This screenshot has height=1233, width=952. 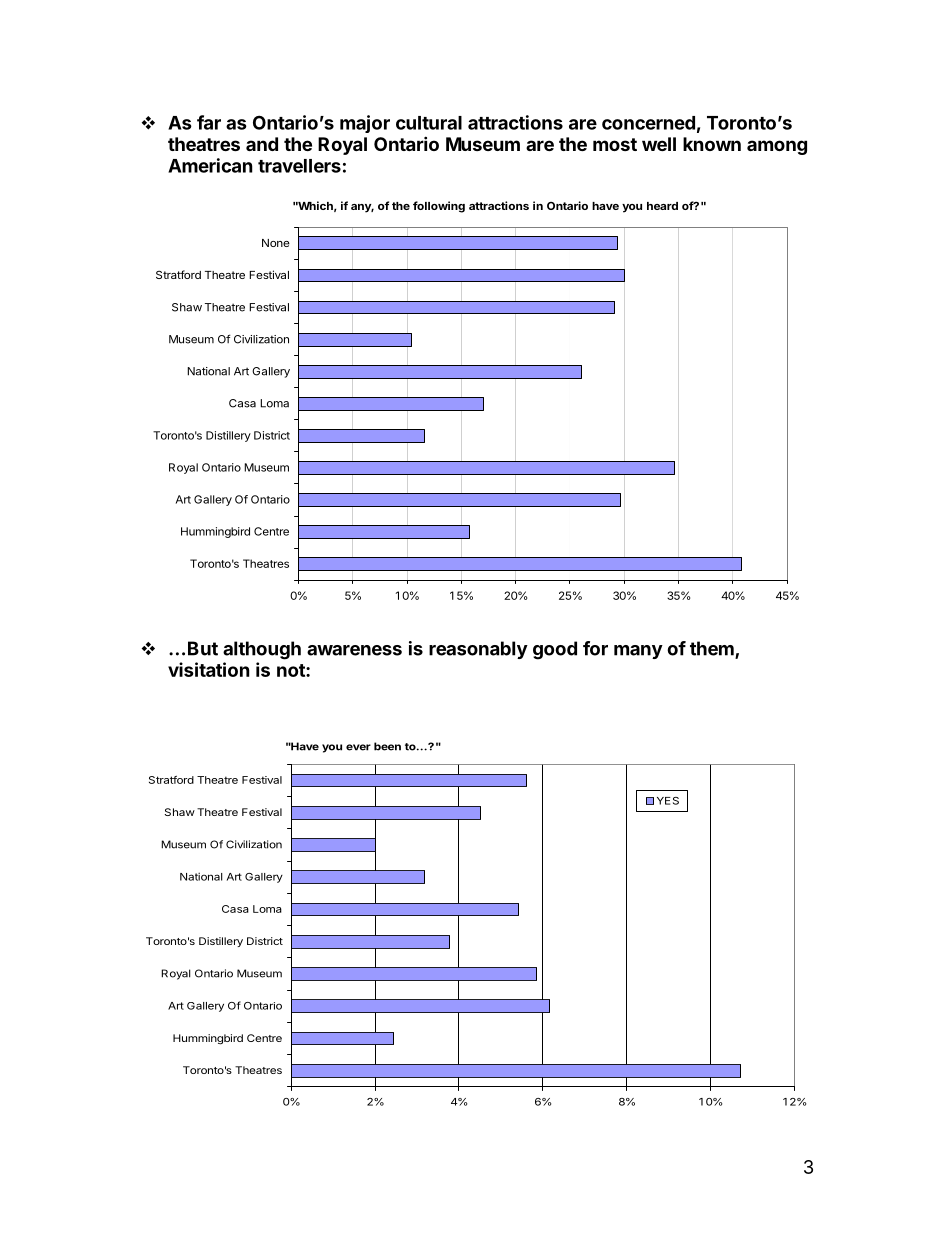 I want to click on reasonably, so click(x=478, y=650).
